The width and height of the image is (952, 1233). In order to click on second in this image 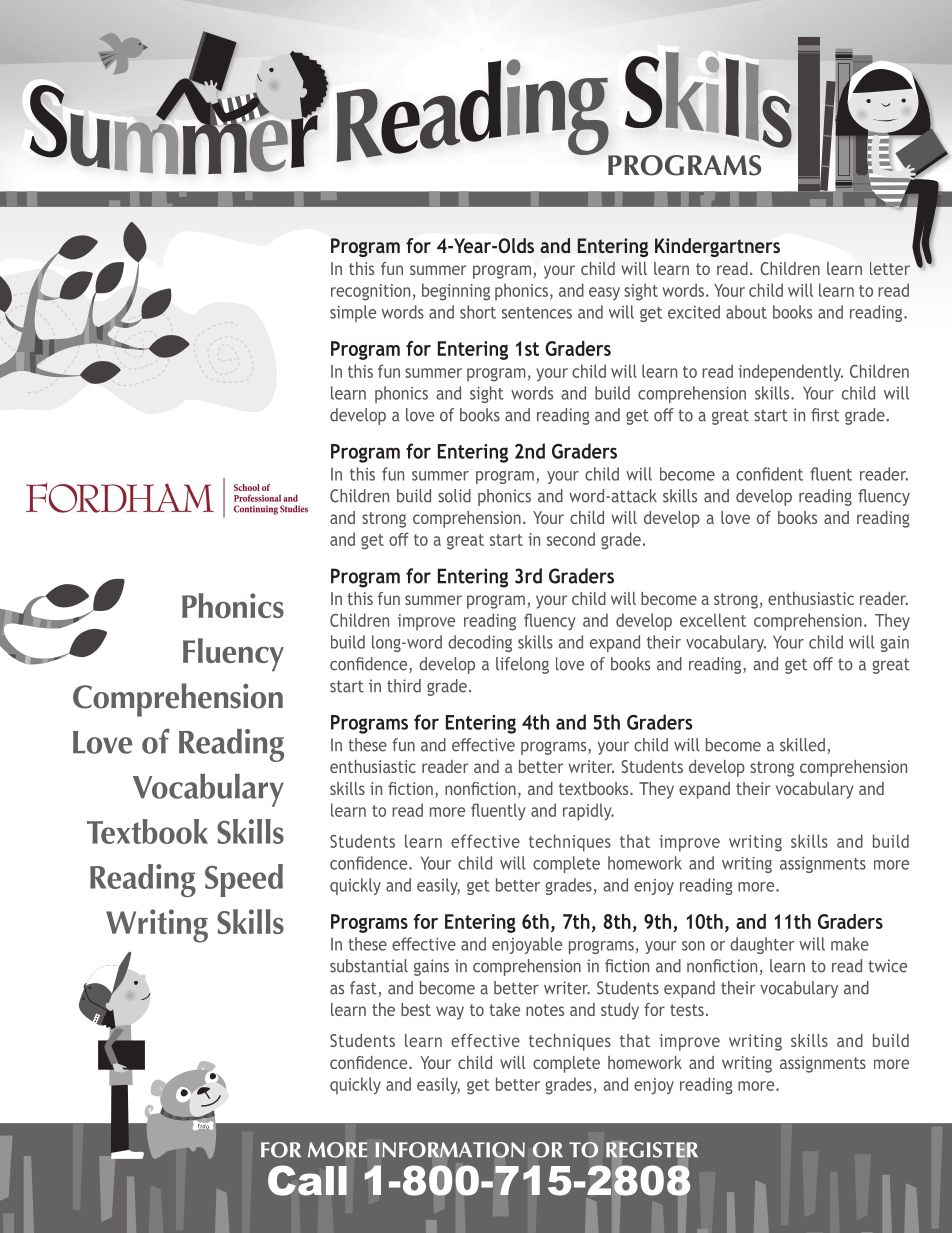, I will do `click(571, 539)`.
